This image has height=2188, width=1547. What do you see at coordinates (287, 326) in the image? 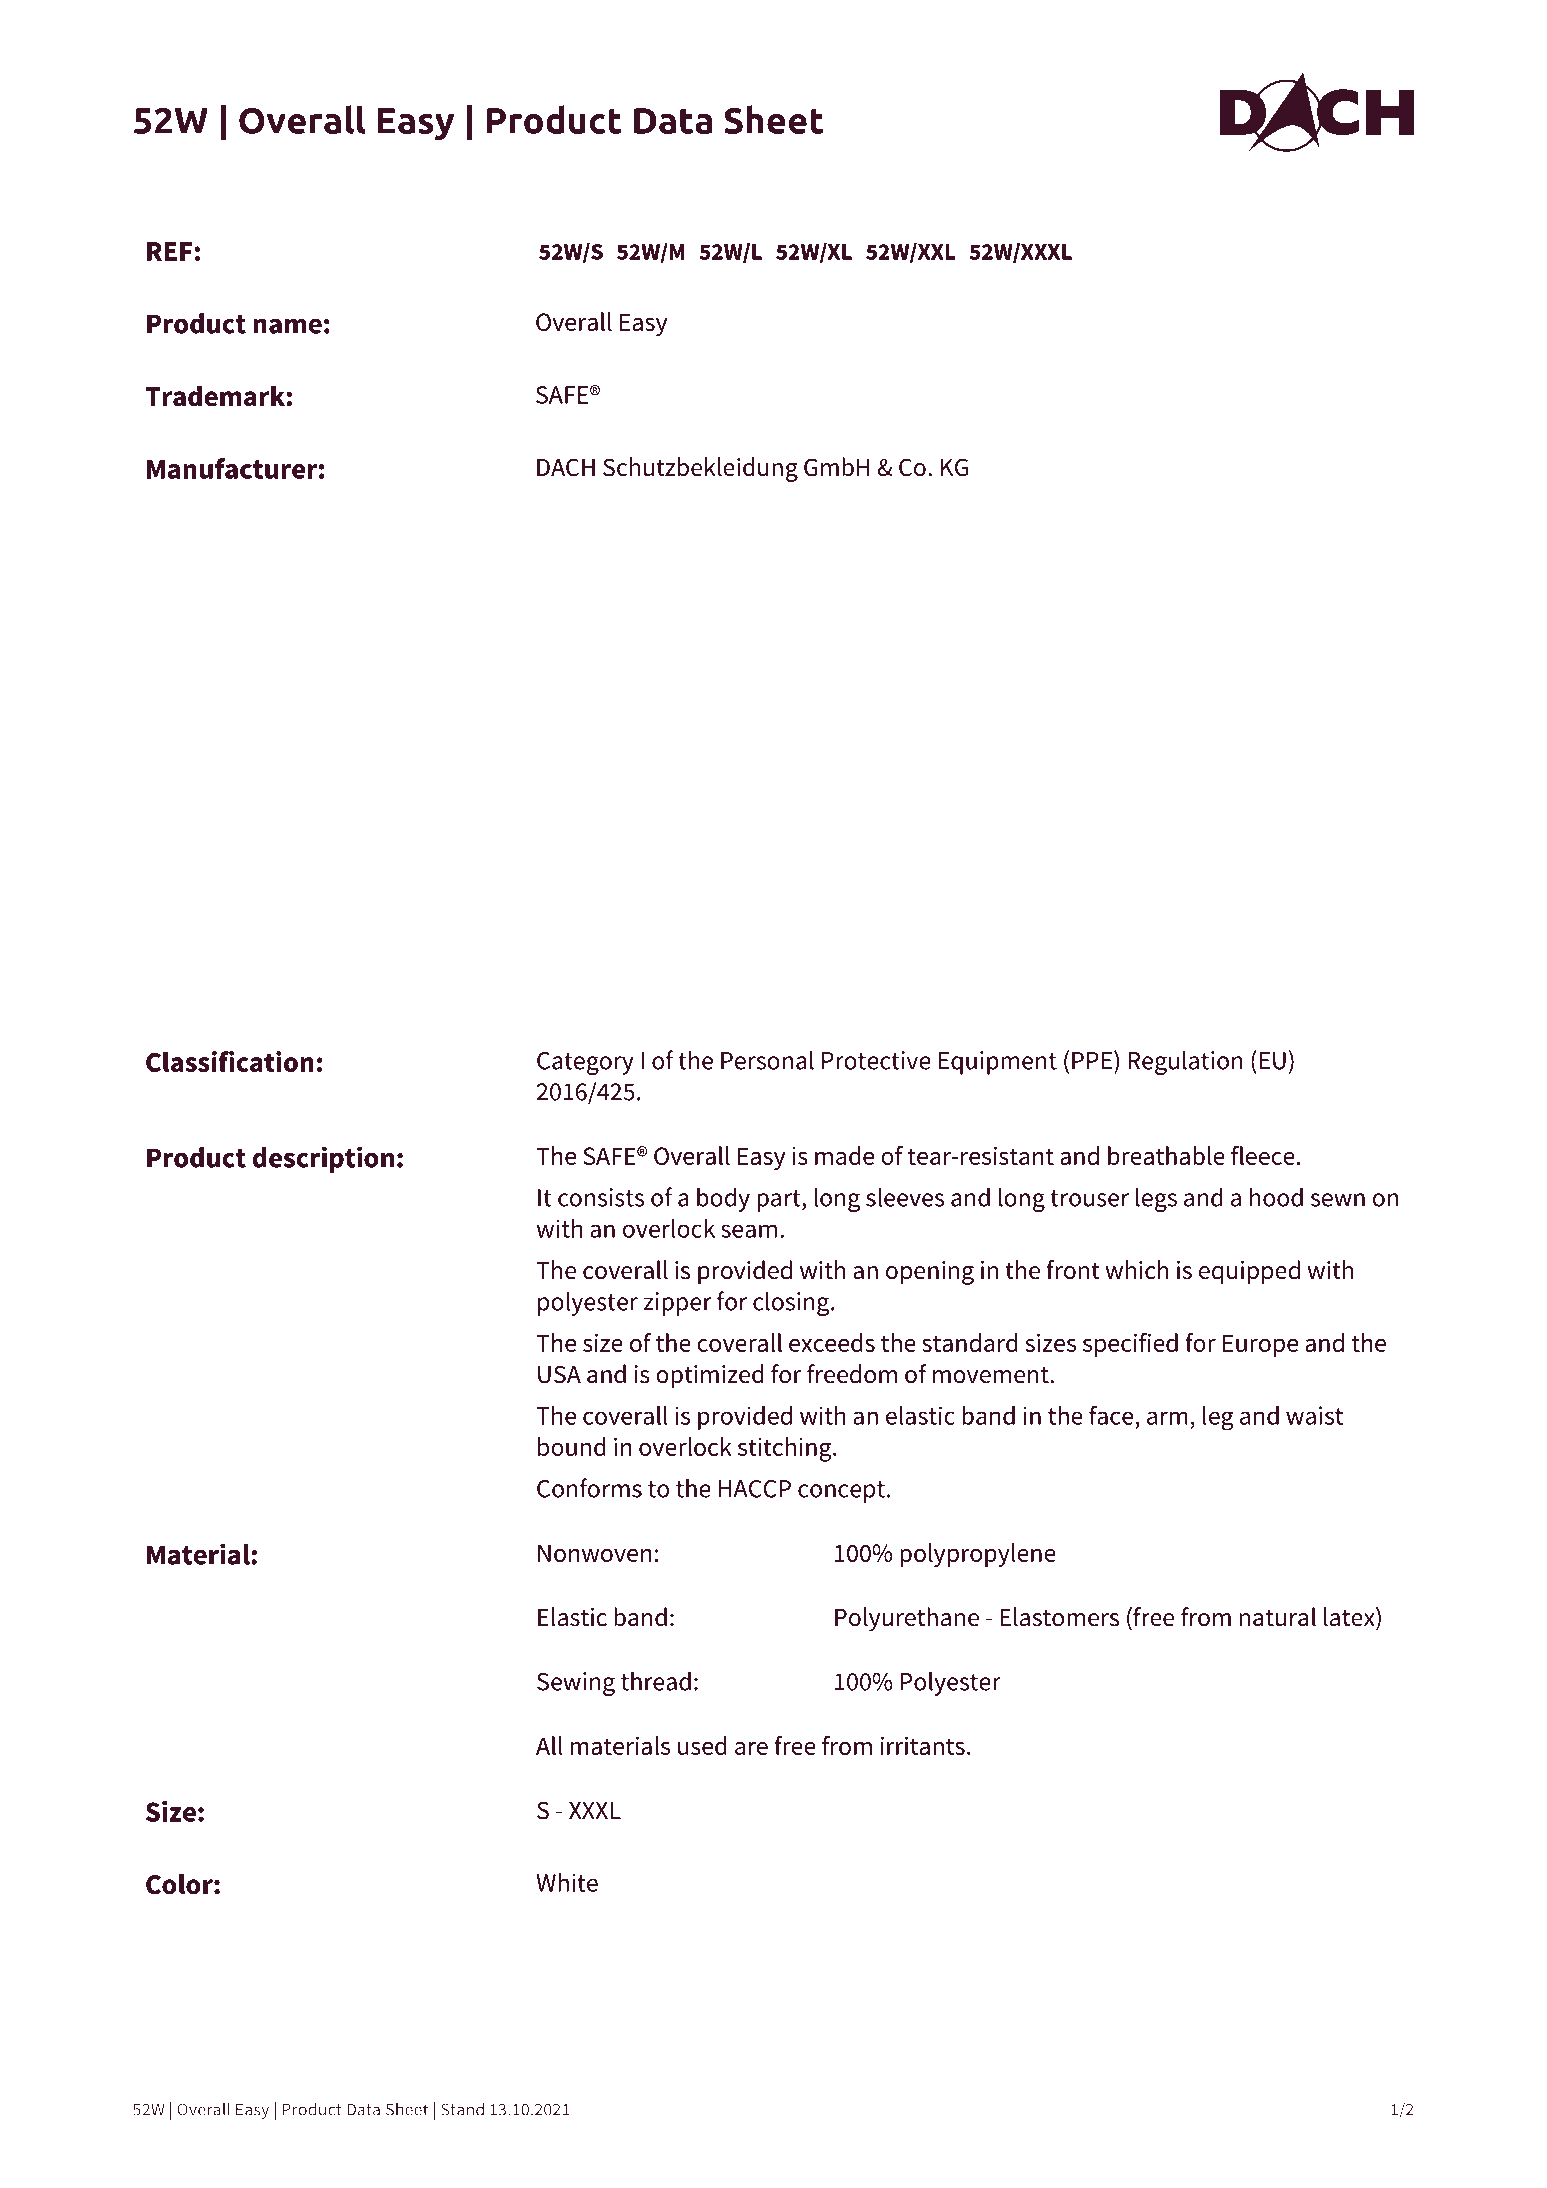
I see `name` at bounding box center [287, 326].
